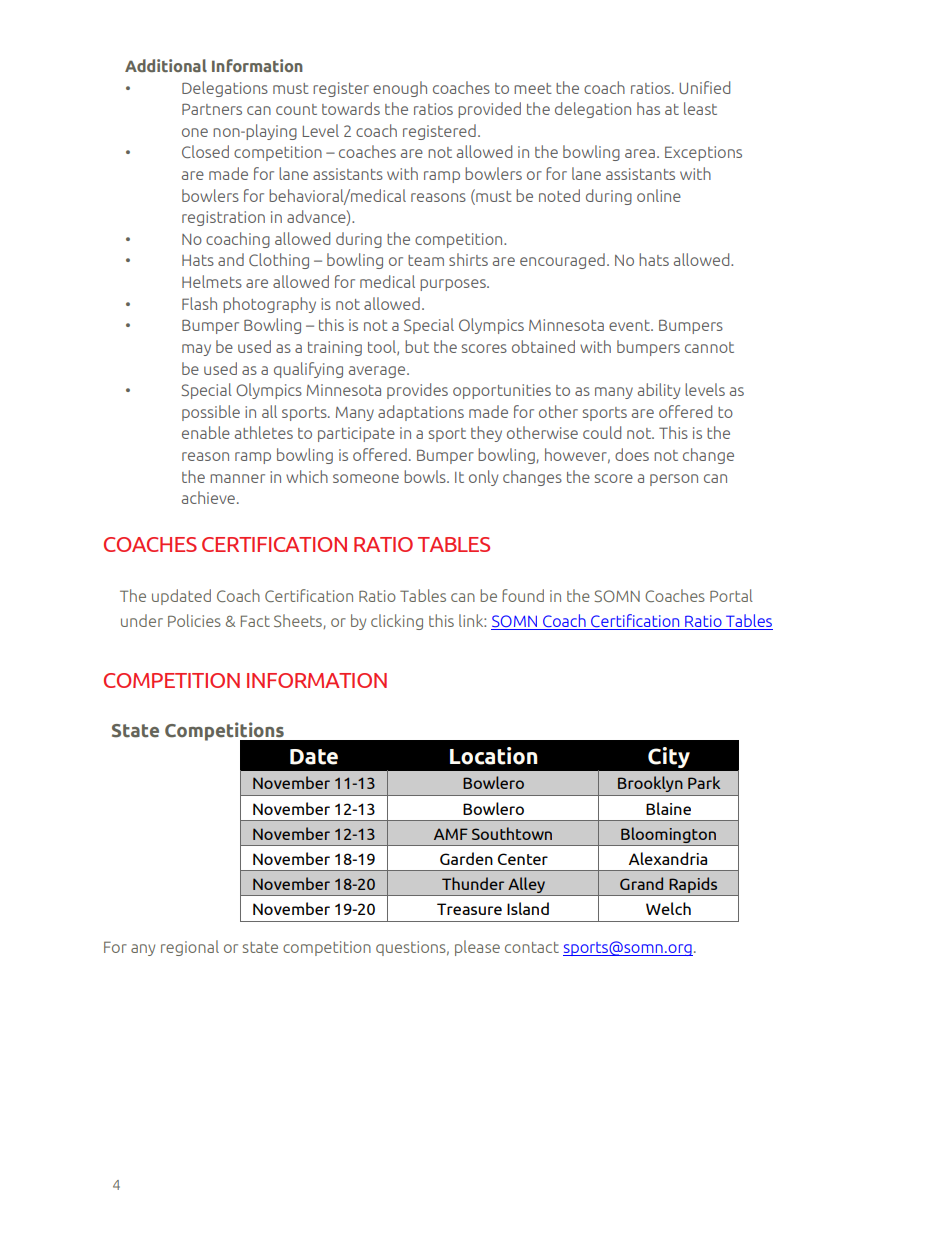 This screenshot has width=952, height=1233. What do you see at coordinates (704, 782) in the screenshot?
I see `Park` at bounding box center [704, 782].
